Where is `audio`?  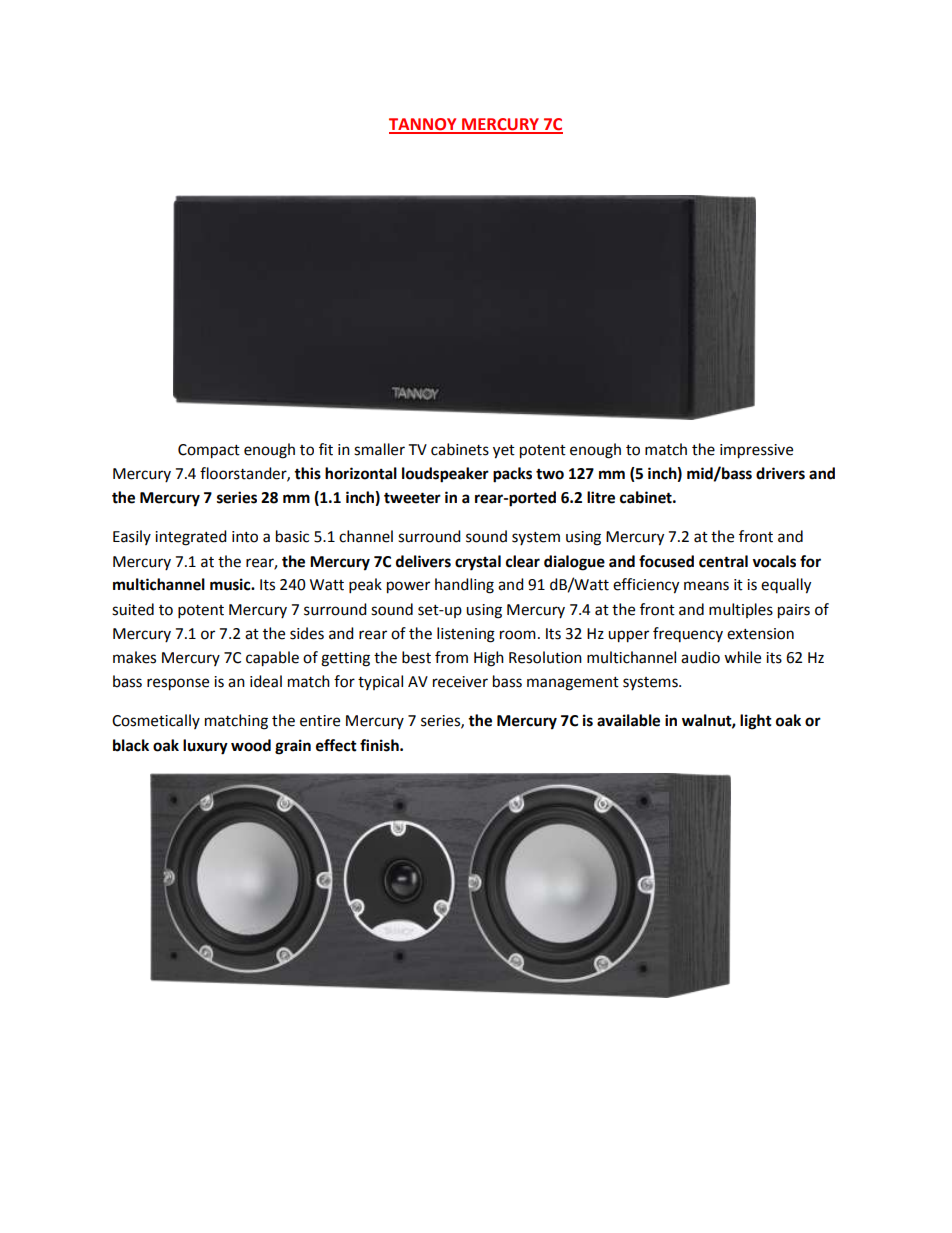 audio is located at coordinates (700, 657).
